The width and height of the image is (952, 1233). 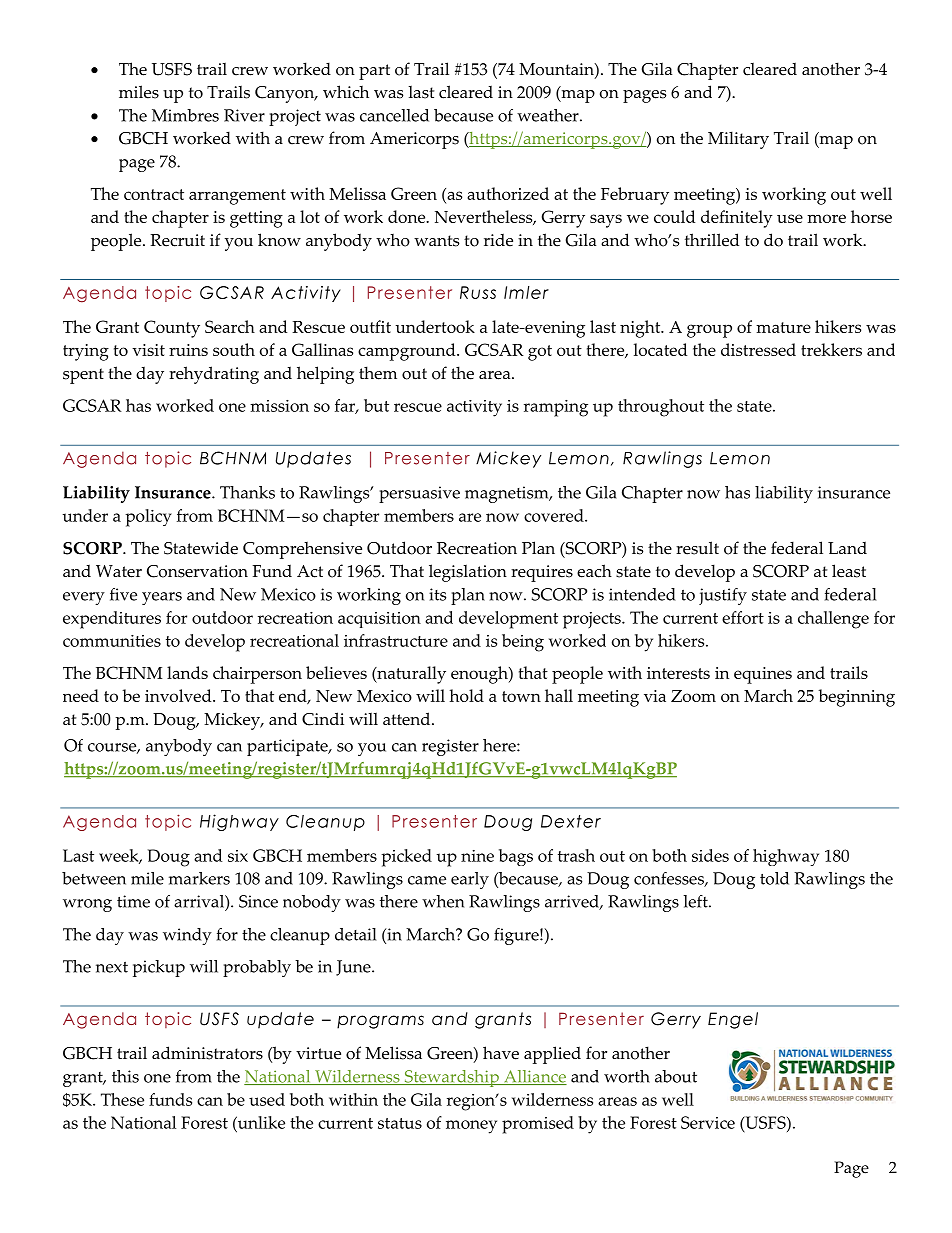 What do you see at coordinates (185, 115) in the image?
I see `Mimbres` at bounding box center [185, 115].
